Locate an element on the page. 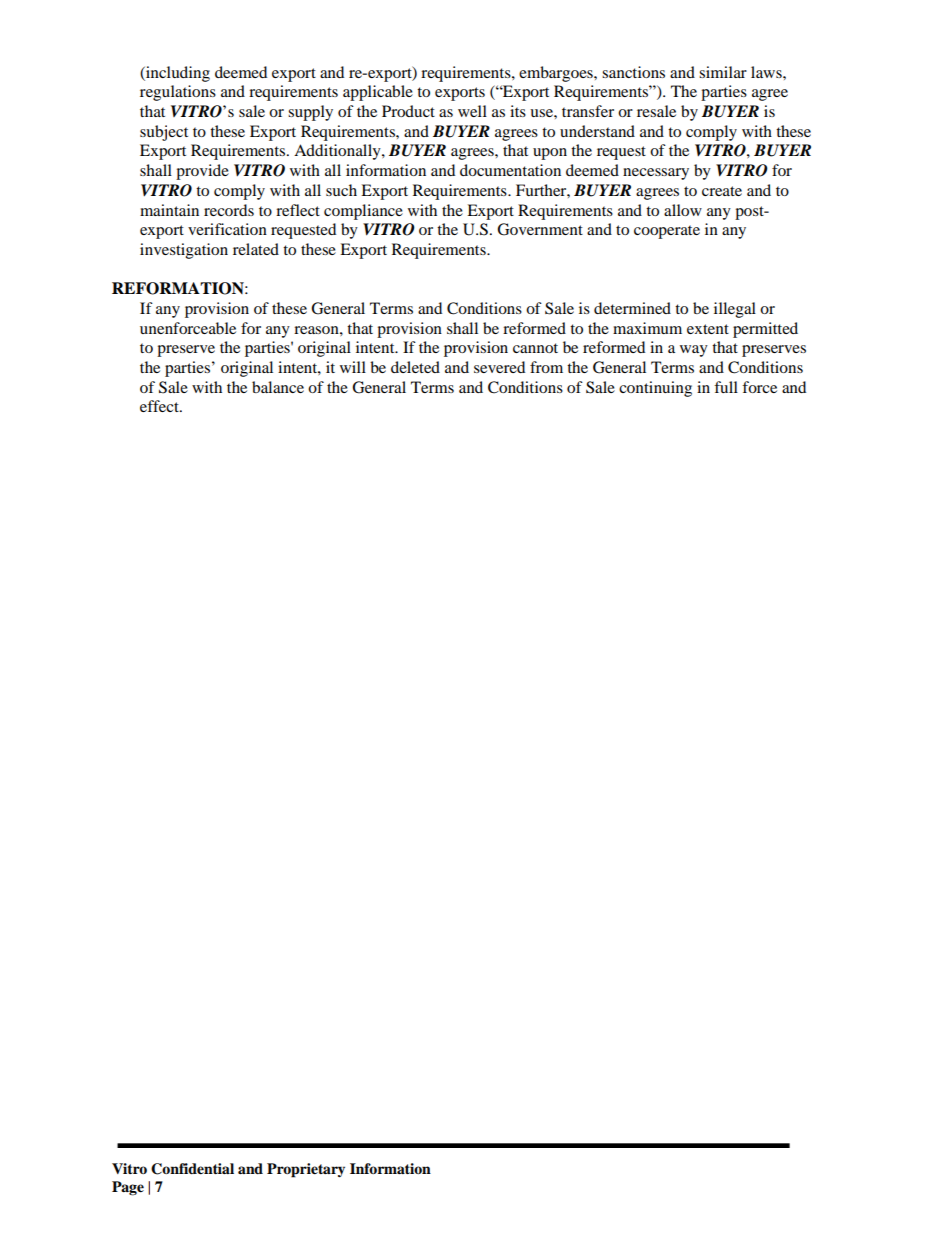  effect is located at coordinates (160, 406).
